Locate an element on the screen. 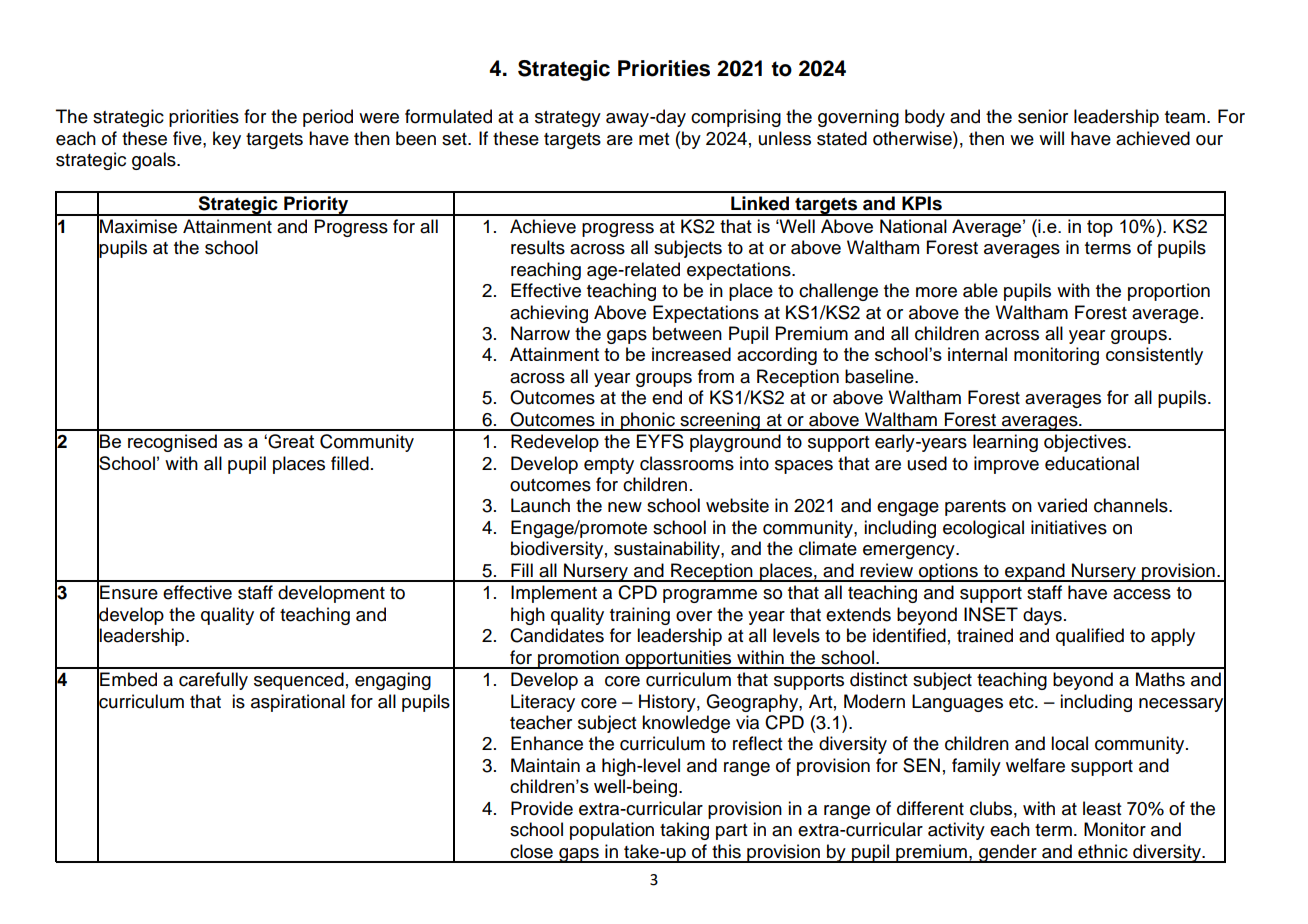  ethnic is located at coordinates (1103, 851).
